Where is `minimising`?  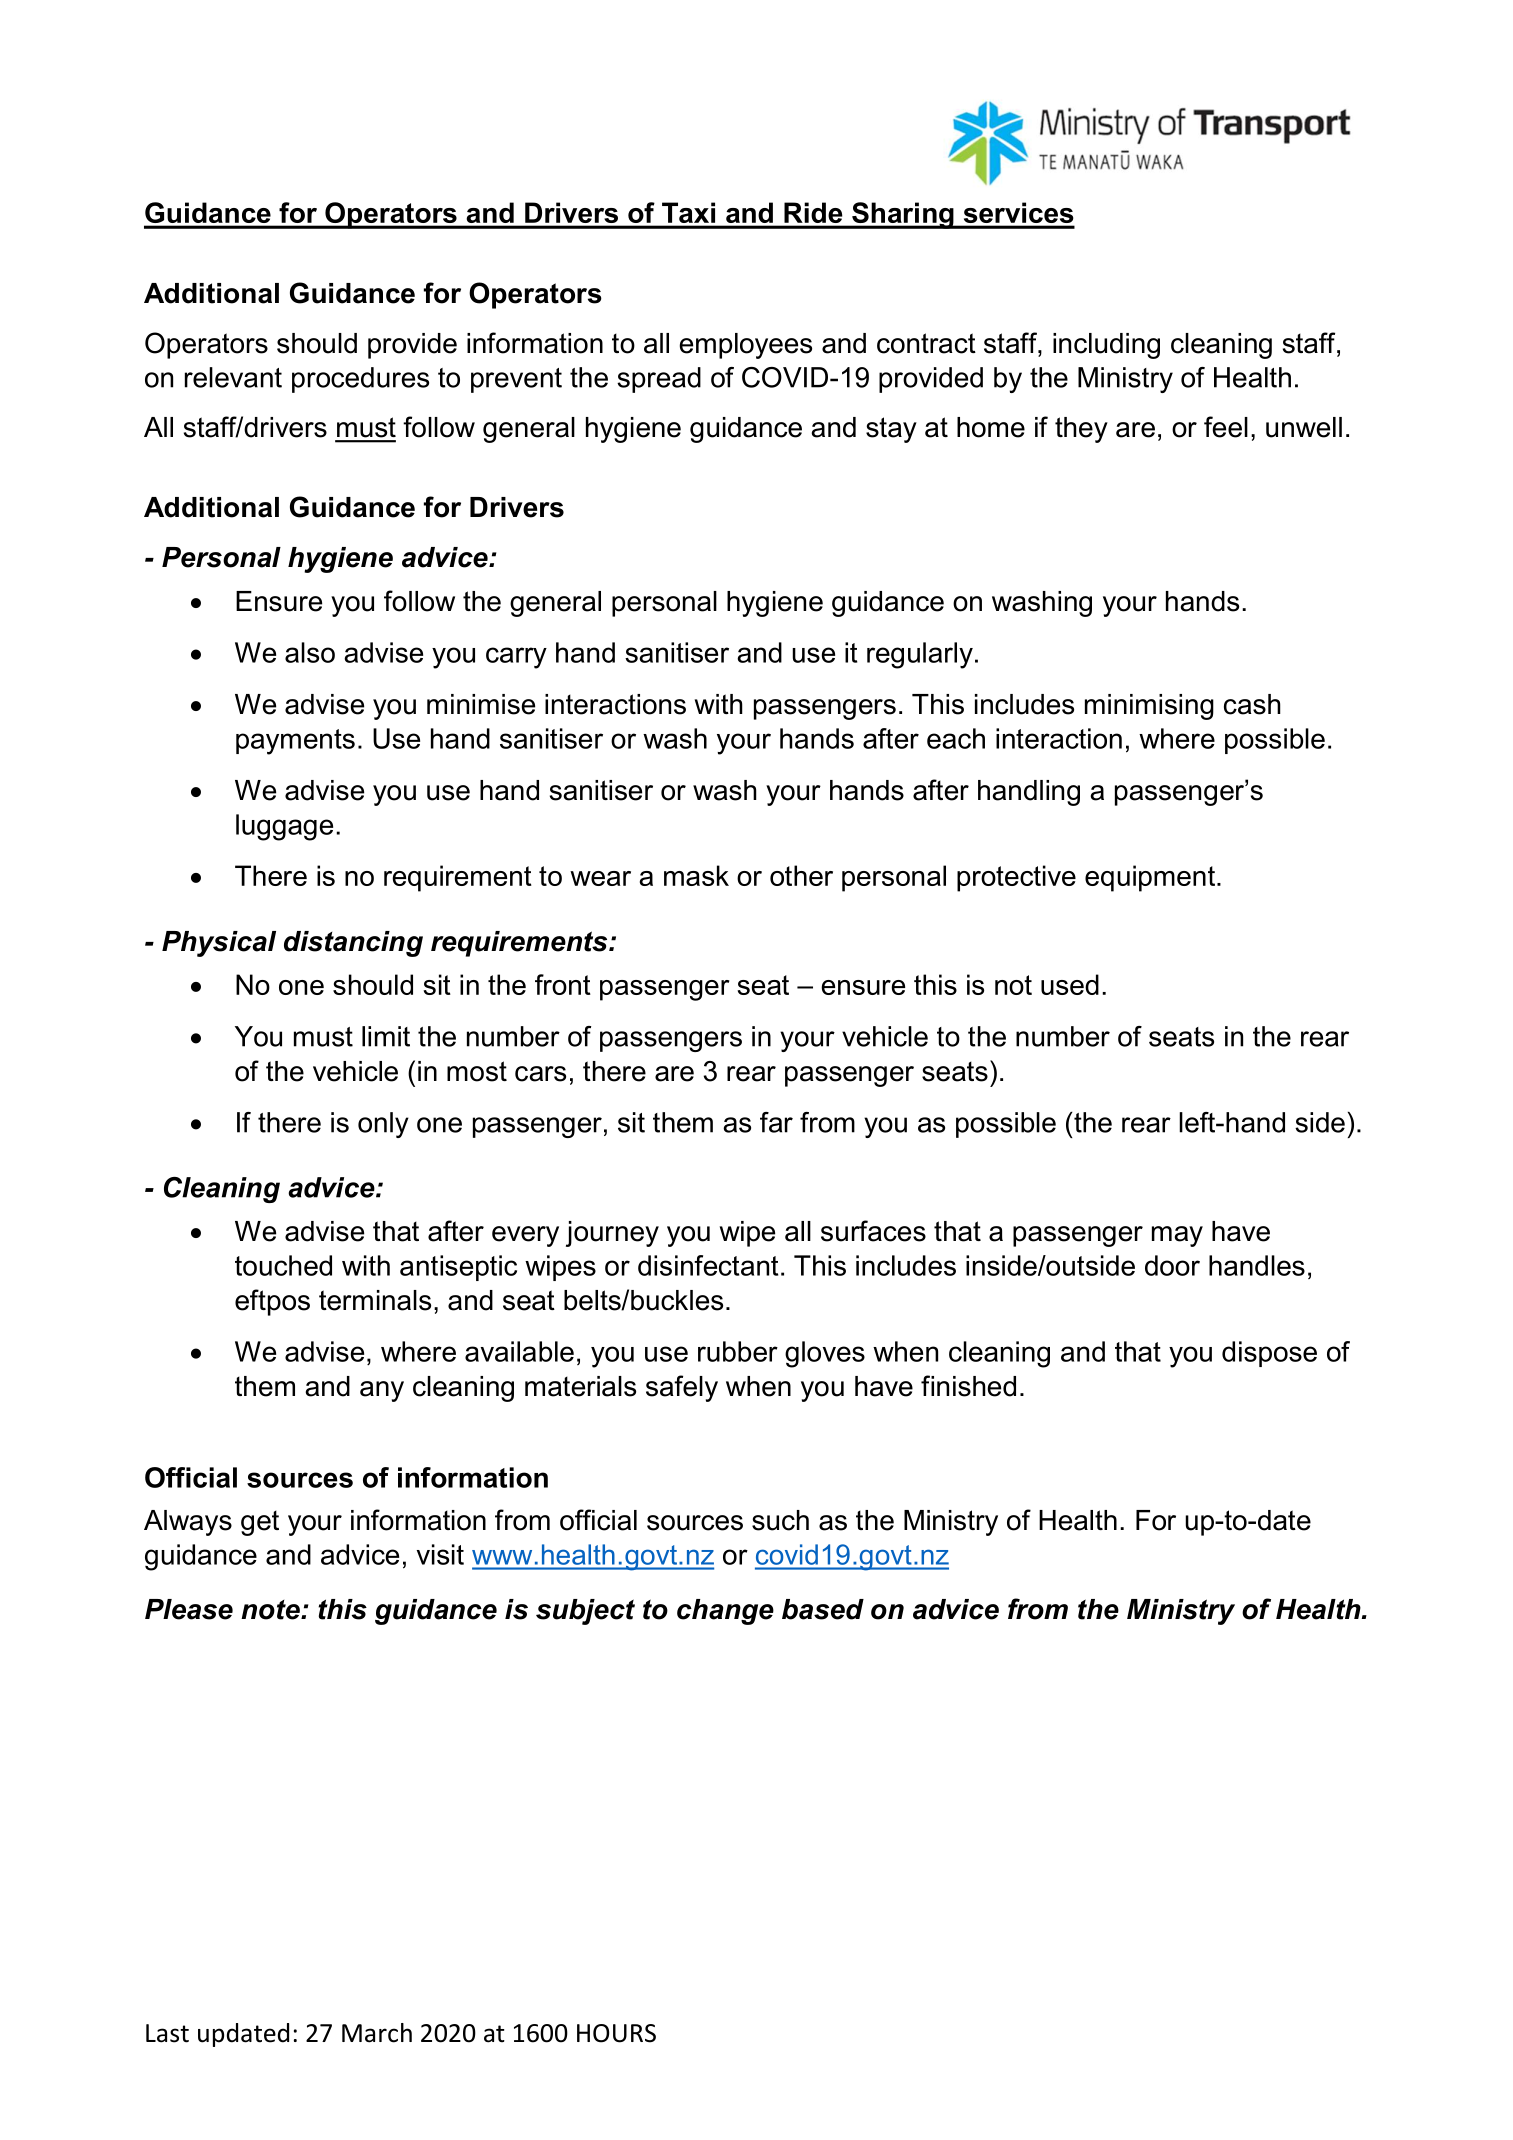
minimising is located at coordinates (1149, 707).
